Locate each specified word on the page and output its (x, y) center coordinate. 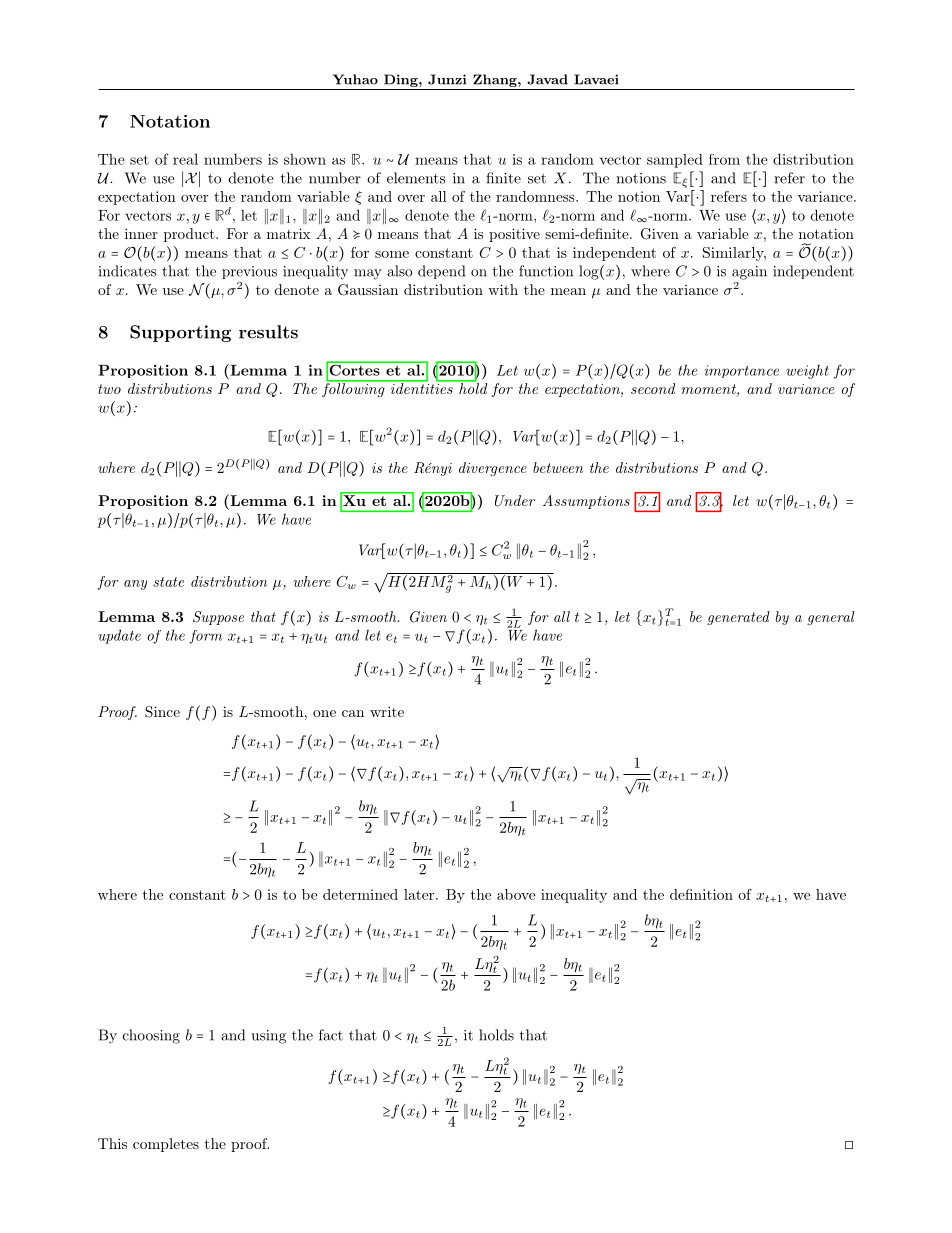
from (724, 159)
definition (701, 894)
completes (166, 1145)
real (185, 159)
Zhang (496, 80)
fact (331, 1035)
